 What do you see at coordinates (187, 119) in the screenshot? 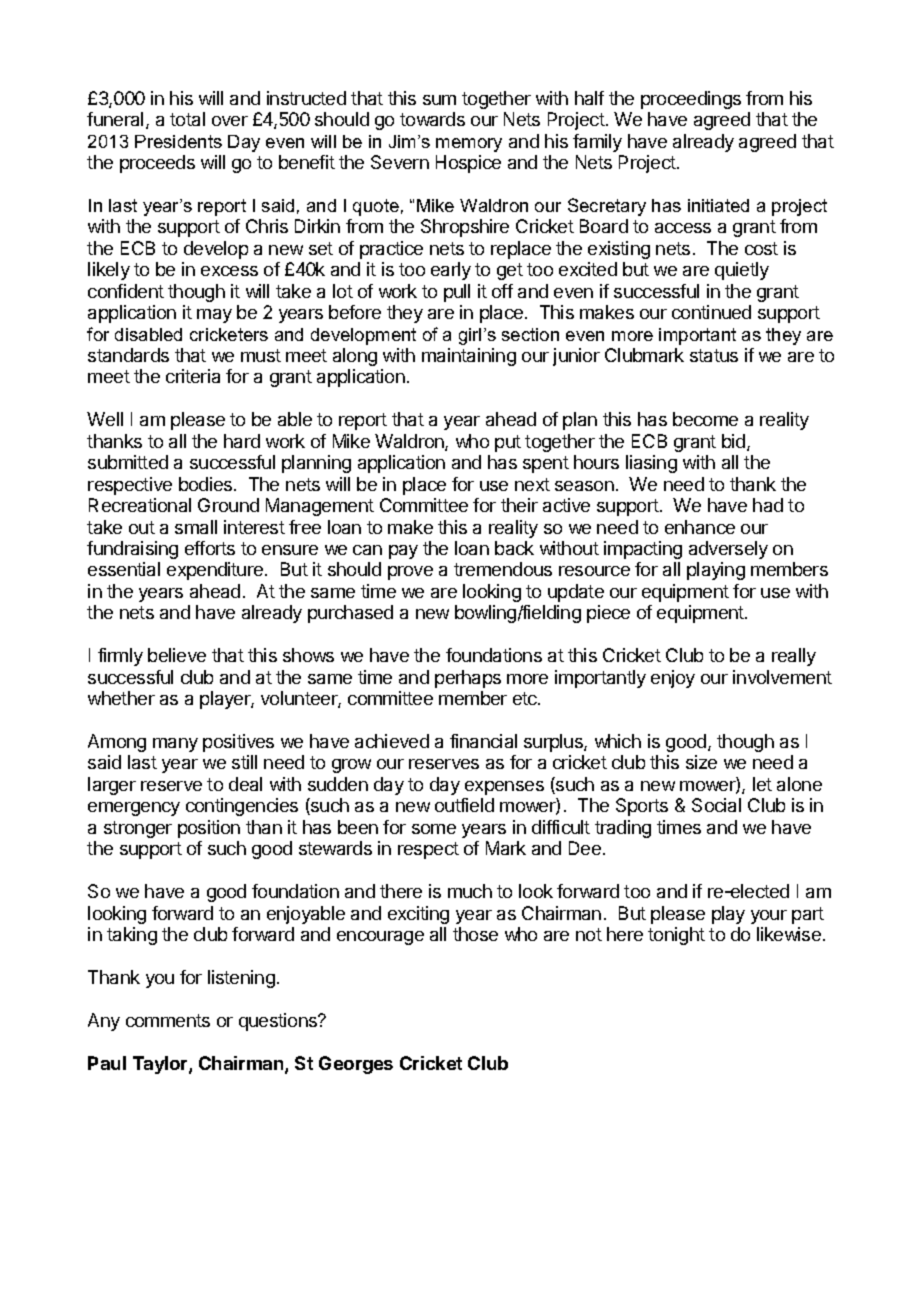
I see `total` at bounding box center [187, 119].
